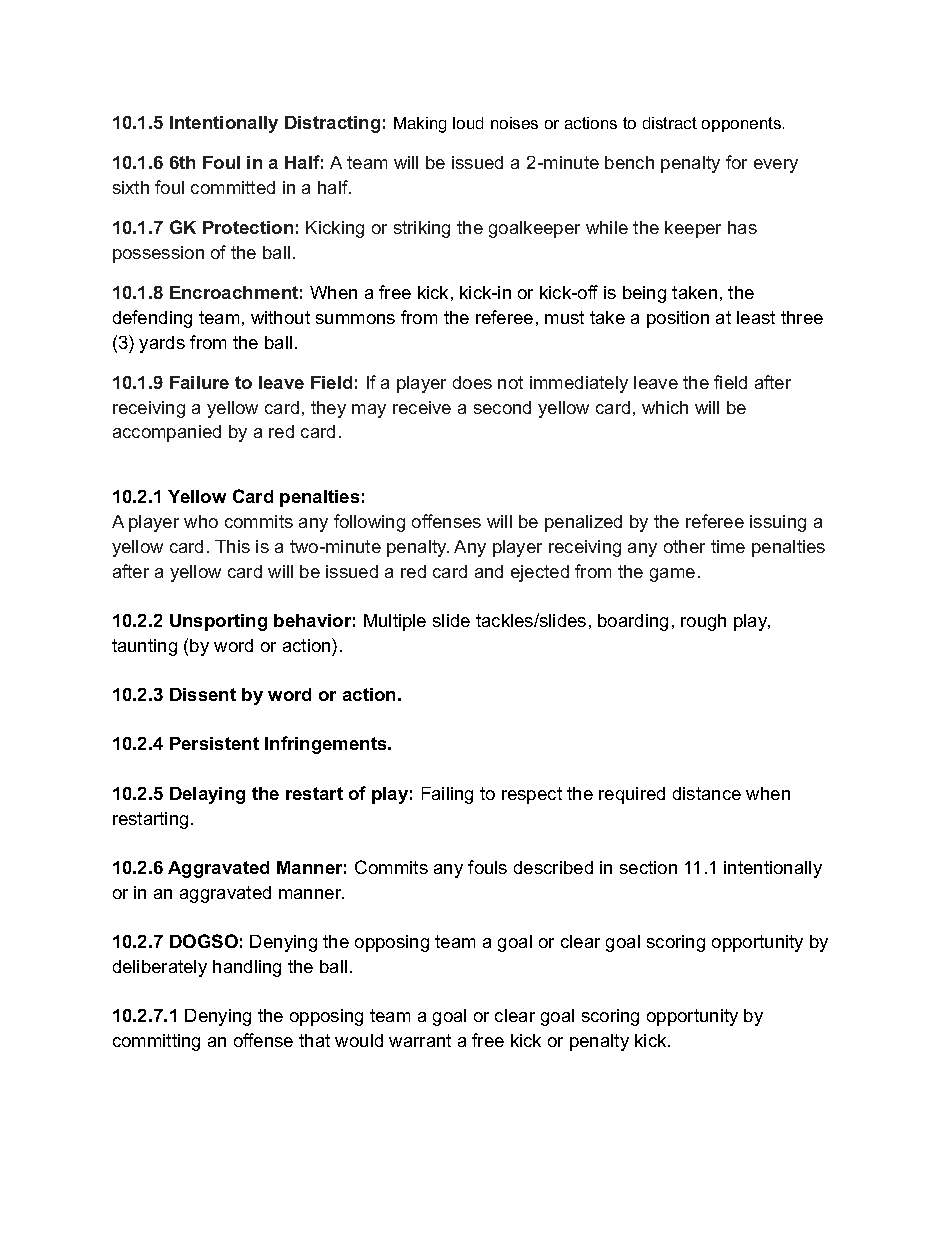 This screenshot has height=1233, width=952. I want to click on for, so click(736, 162).
